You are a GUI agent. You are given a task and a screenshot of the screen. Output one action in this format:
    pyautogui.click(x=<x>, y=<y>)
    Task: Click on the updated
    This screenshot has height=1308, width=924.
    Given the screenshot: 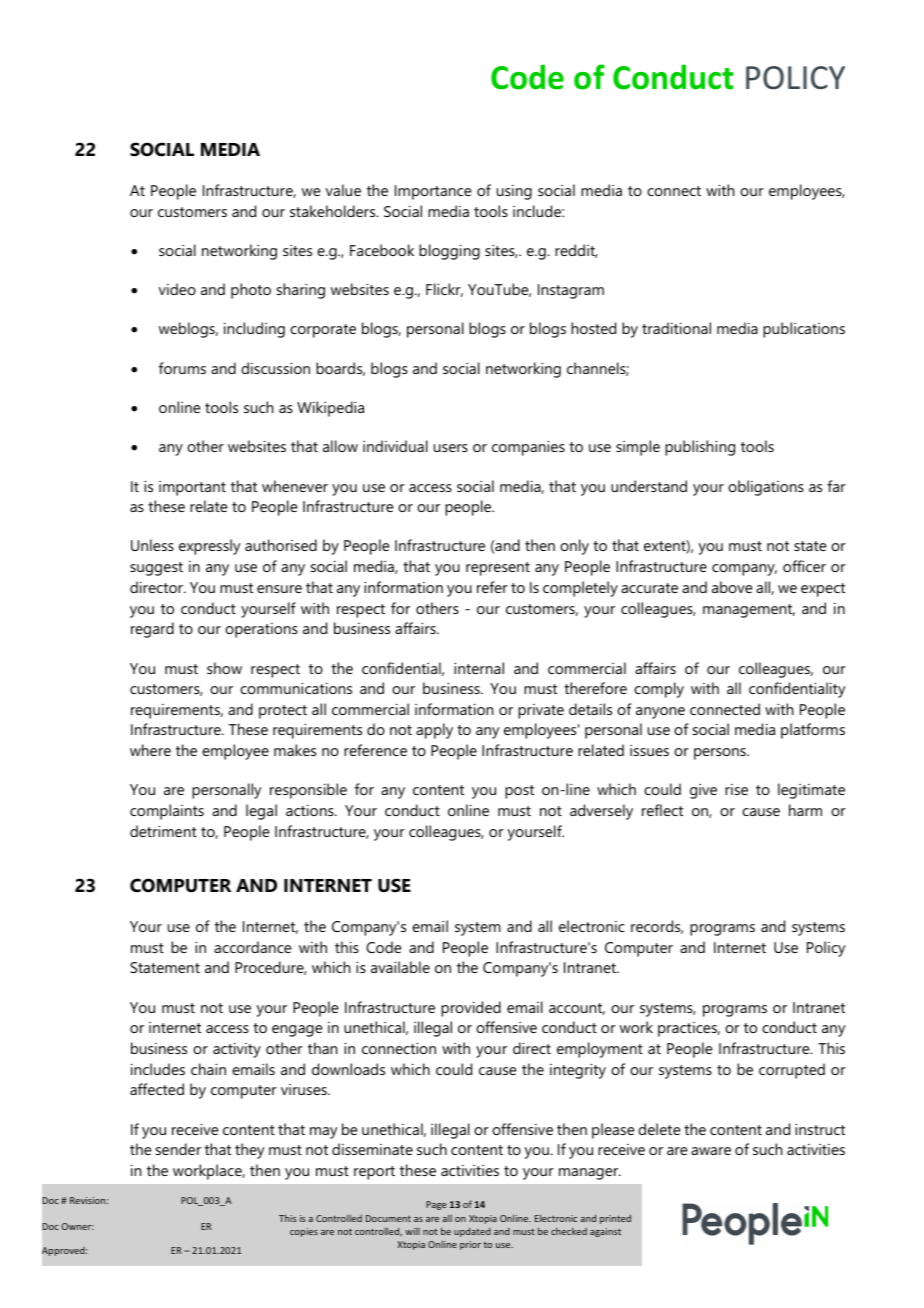 What is the action you would take?
    pyautogui.click(x=472, y=1232)
